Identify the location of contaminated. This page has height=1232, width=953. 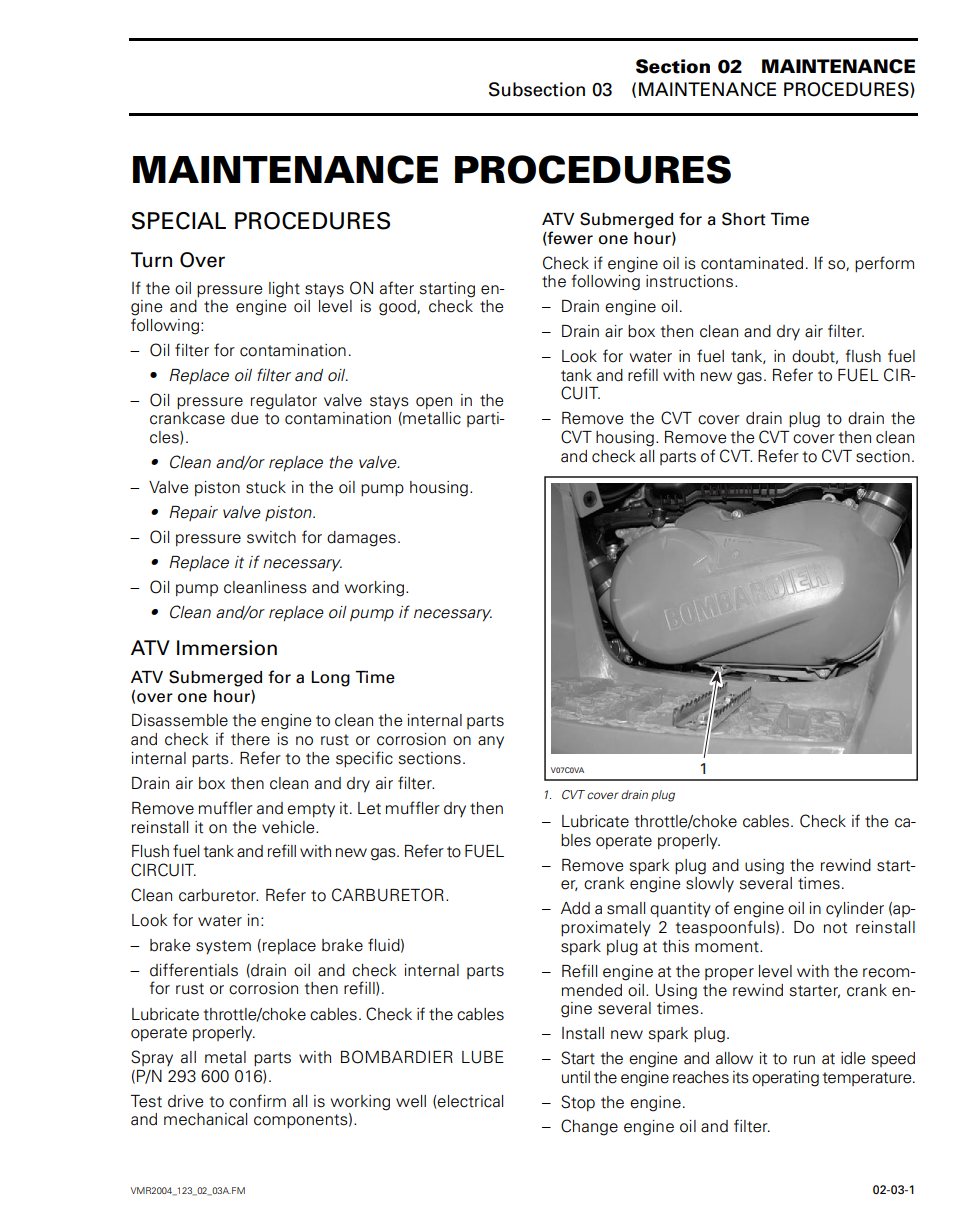
(752, 263).
